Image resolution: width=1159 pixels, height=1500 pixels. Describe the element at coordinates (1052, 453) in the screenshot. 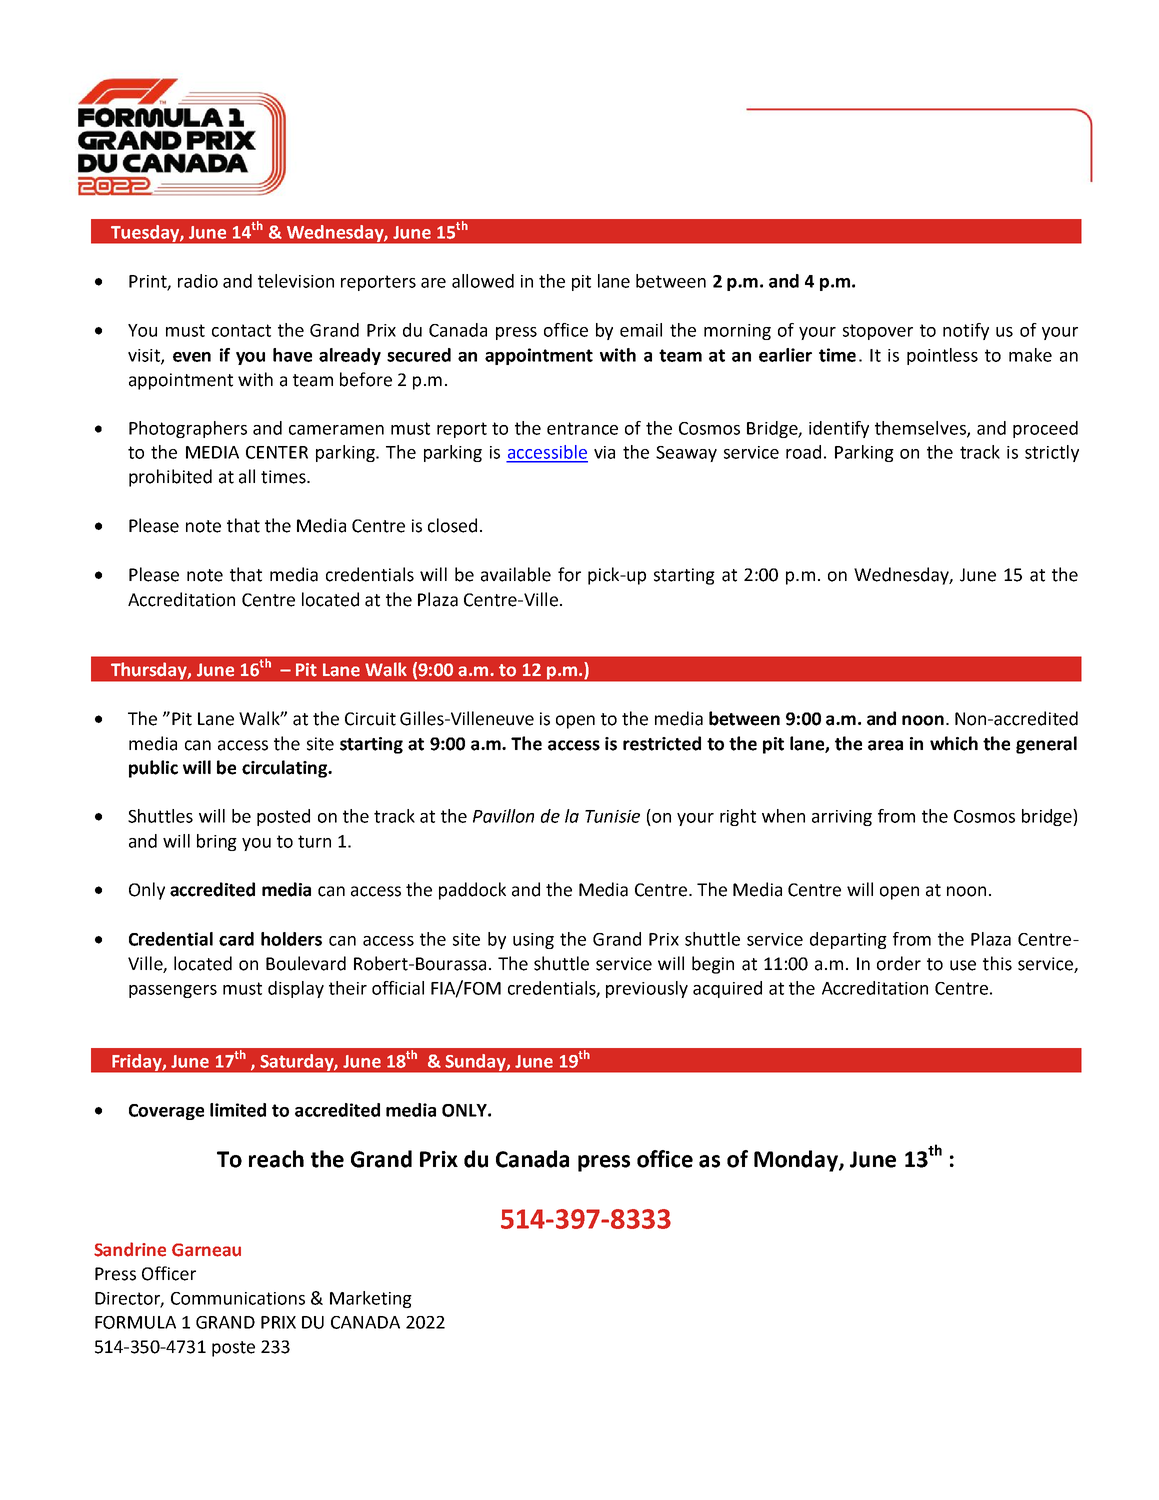

I see `strictly` at that location.
